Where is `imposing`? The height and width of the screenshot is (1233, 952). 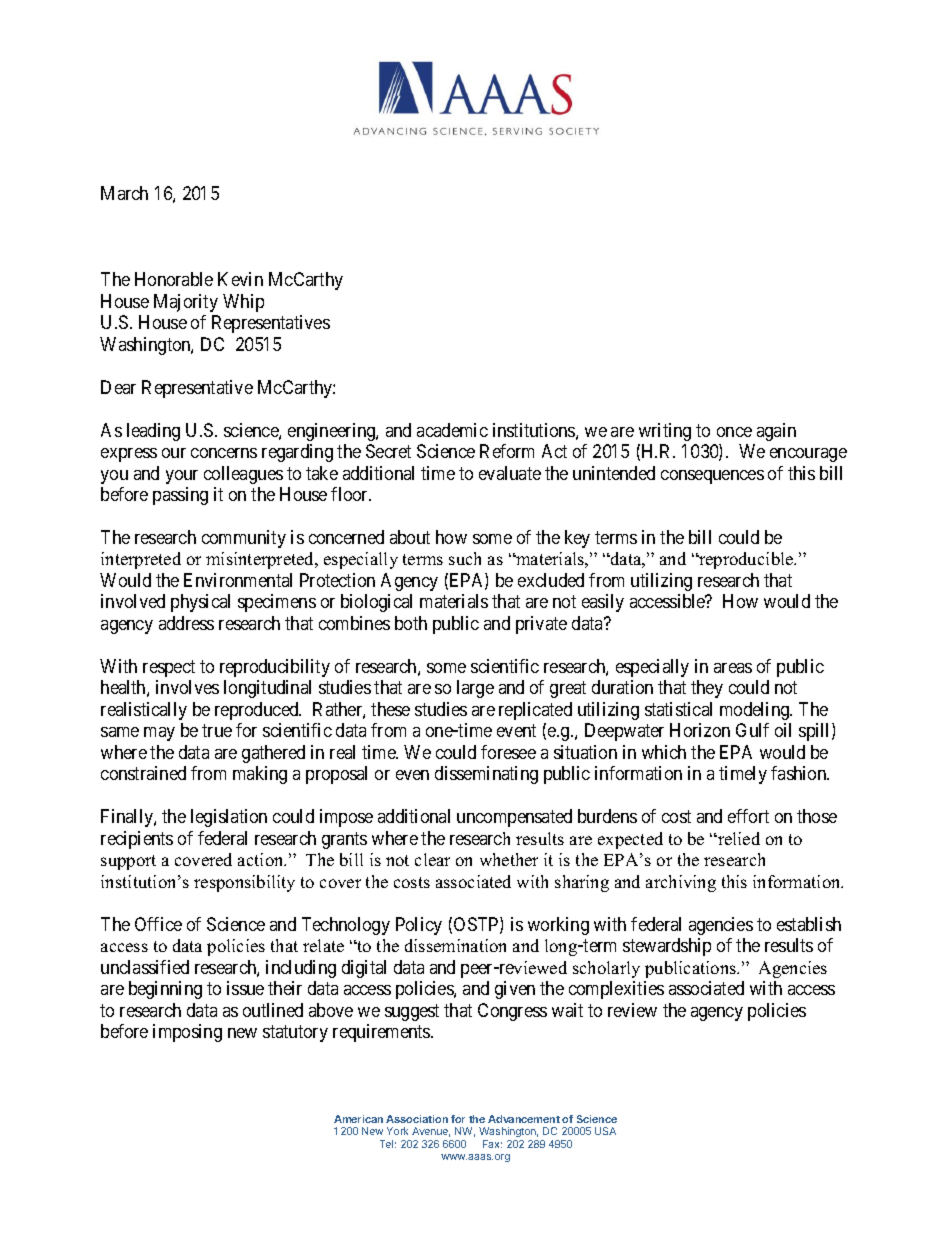
imposing is located at coordinates (187, 1033).
